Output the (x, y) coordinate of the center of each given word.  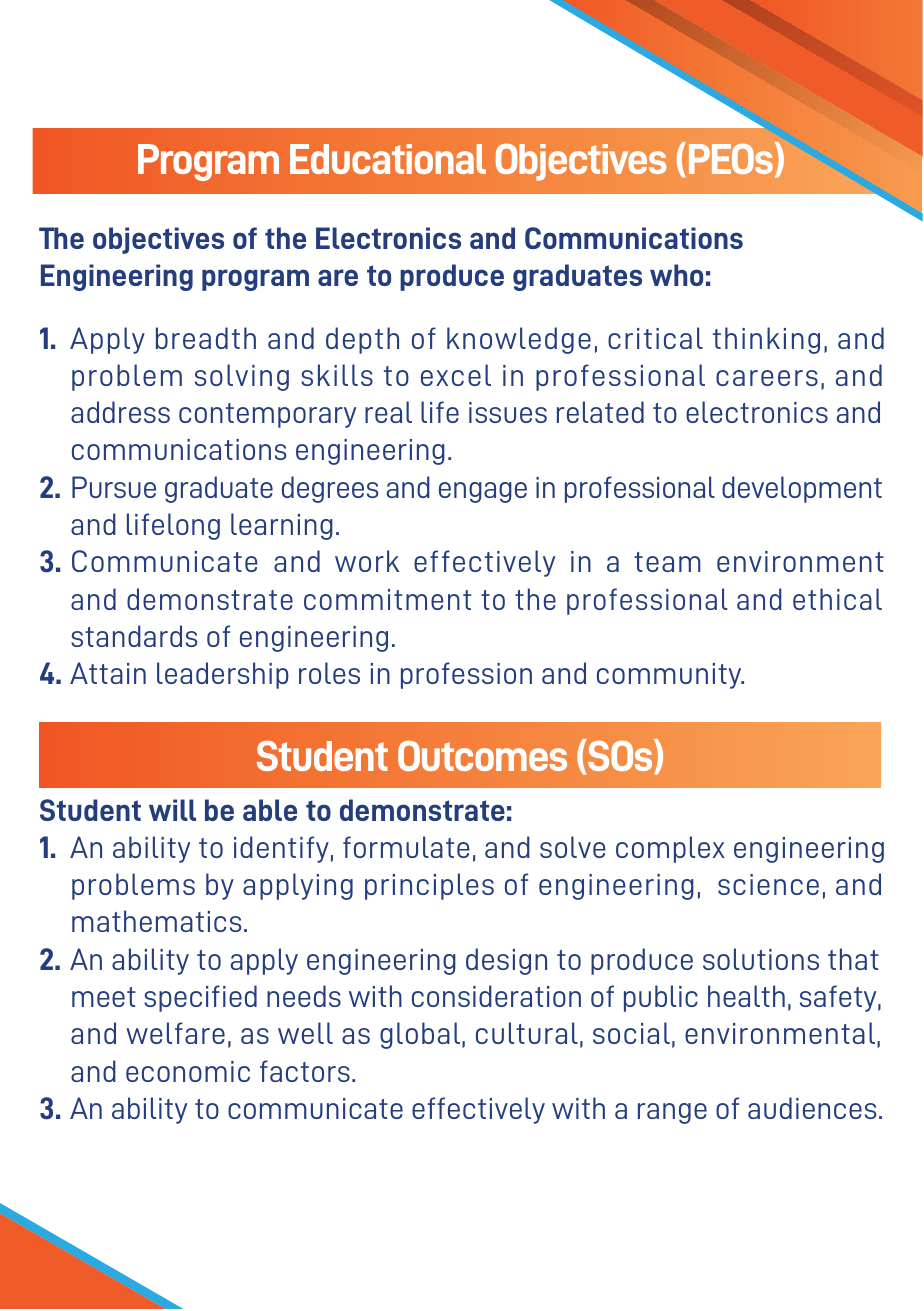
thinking (766, 340)
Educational (388, 159)
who (676, 275)
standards (134, 636)
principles (429, 886)
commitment (387, 599)
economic (188, 1071)
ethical (837, 599)
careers (767, 378)
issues (508, 412)
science (768, 884)
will (172, 810)
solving (242, 377)
